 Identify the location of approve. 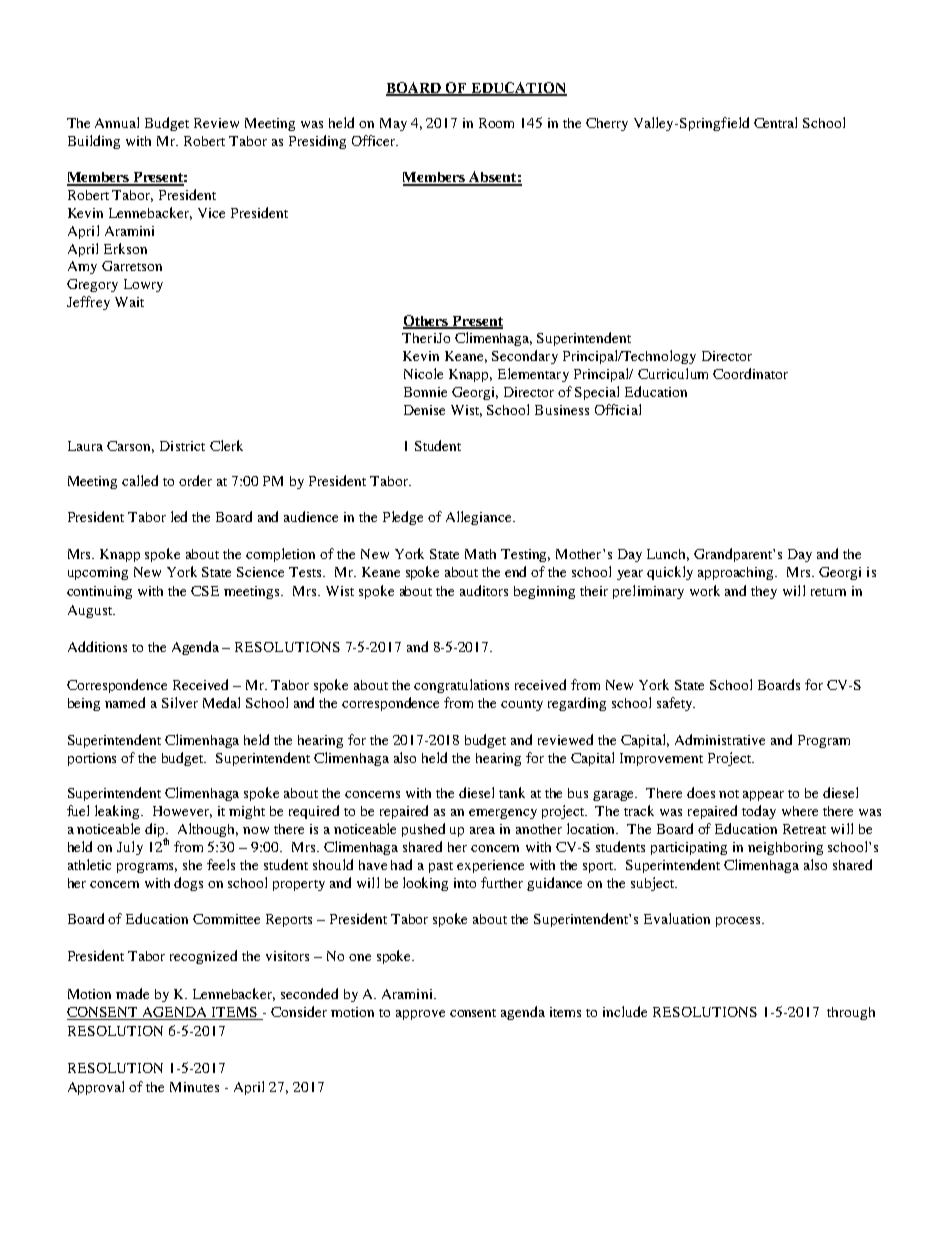
(420, 1015).
